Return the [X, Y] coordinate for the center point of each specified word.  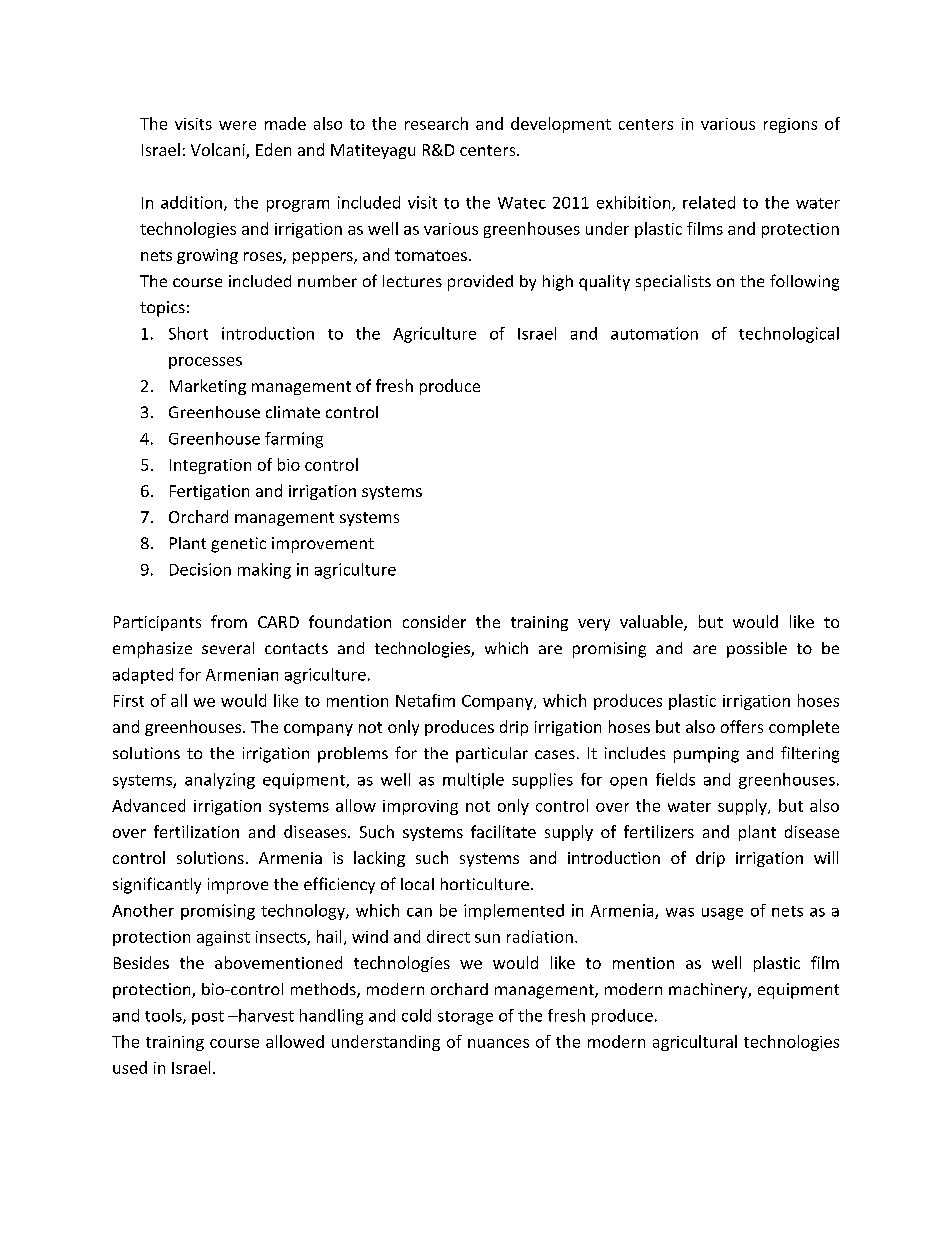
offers [742, 726]
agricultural [695, 1043]
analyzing [220, 781]
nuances [498, 1043]
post [208, 1018]
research [436, 123]
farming [294, 440]
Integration [210, 466]
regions [790, 125]
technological [789, 335]
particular [492, 755]
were [237, 125]
